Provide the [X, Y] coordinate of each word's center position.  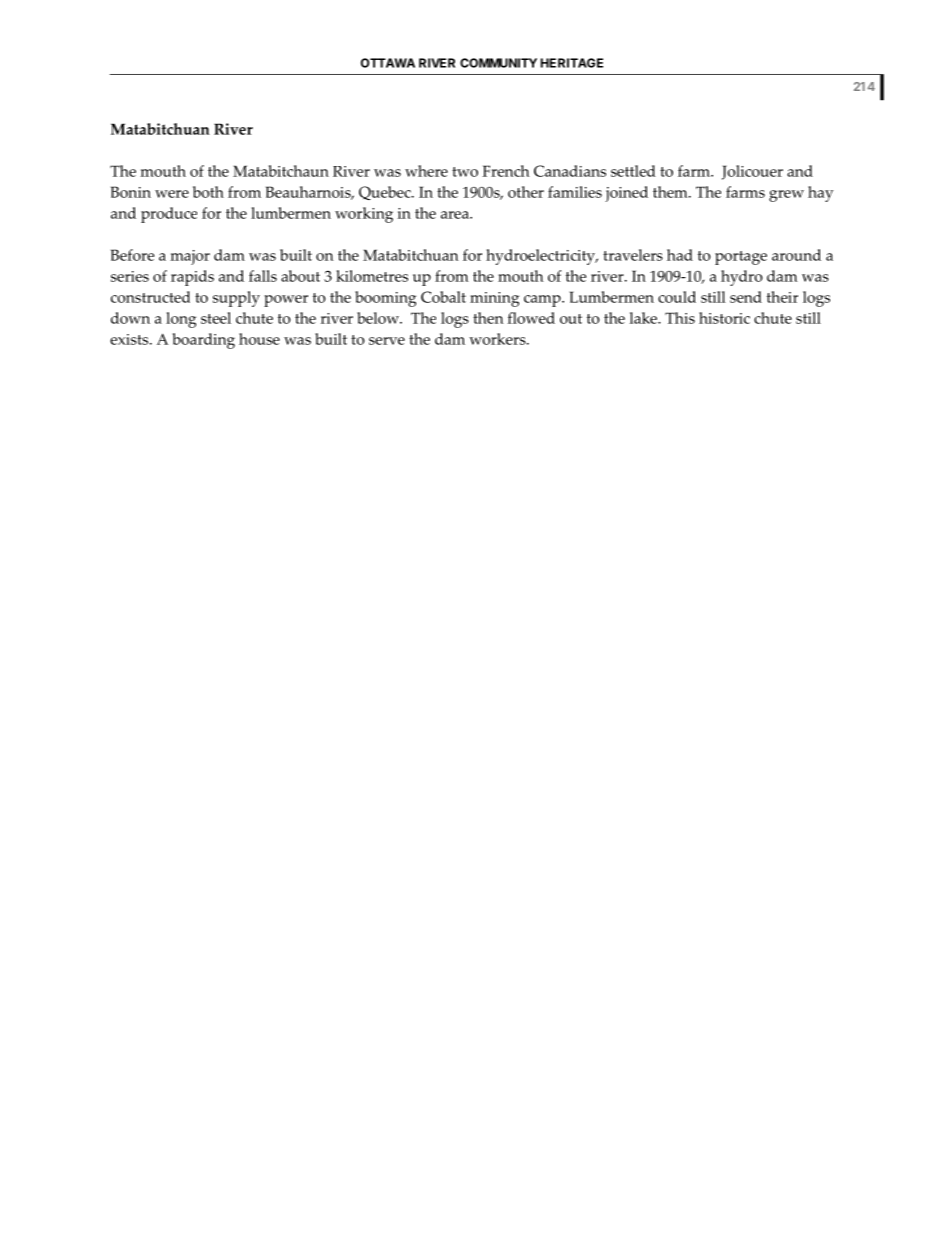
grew [786, 196]
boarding [204, 341]
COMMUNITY [498, 63]
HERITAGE [572, 63]
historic [724, 318]
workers [498, 339]
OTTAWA [388, 63]
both [208, 192]
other [526, 192]
